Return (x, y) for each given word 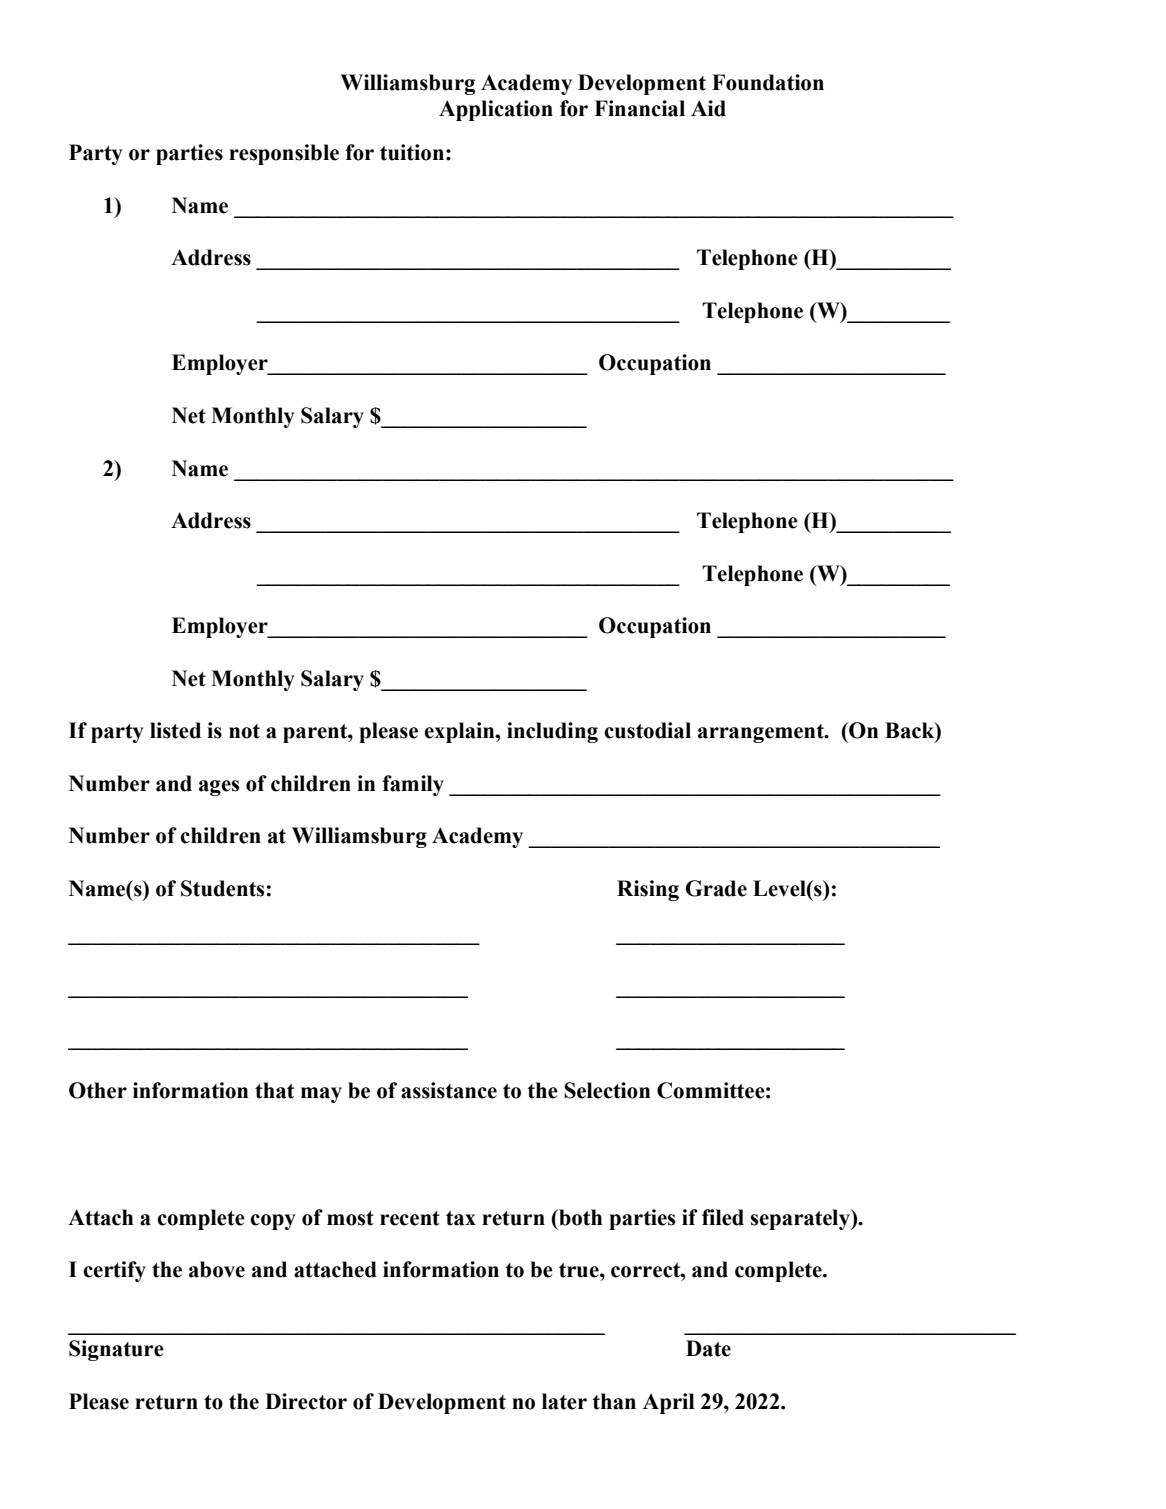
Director (306, 1401)
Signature (116, 1350)
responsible (284, 154)
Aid (708, 108)
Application (496, 110)
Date (708, 1348)
